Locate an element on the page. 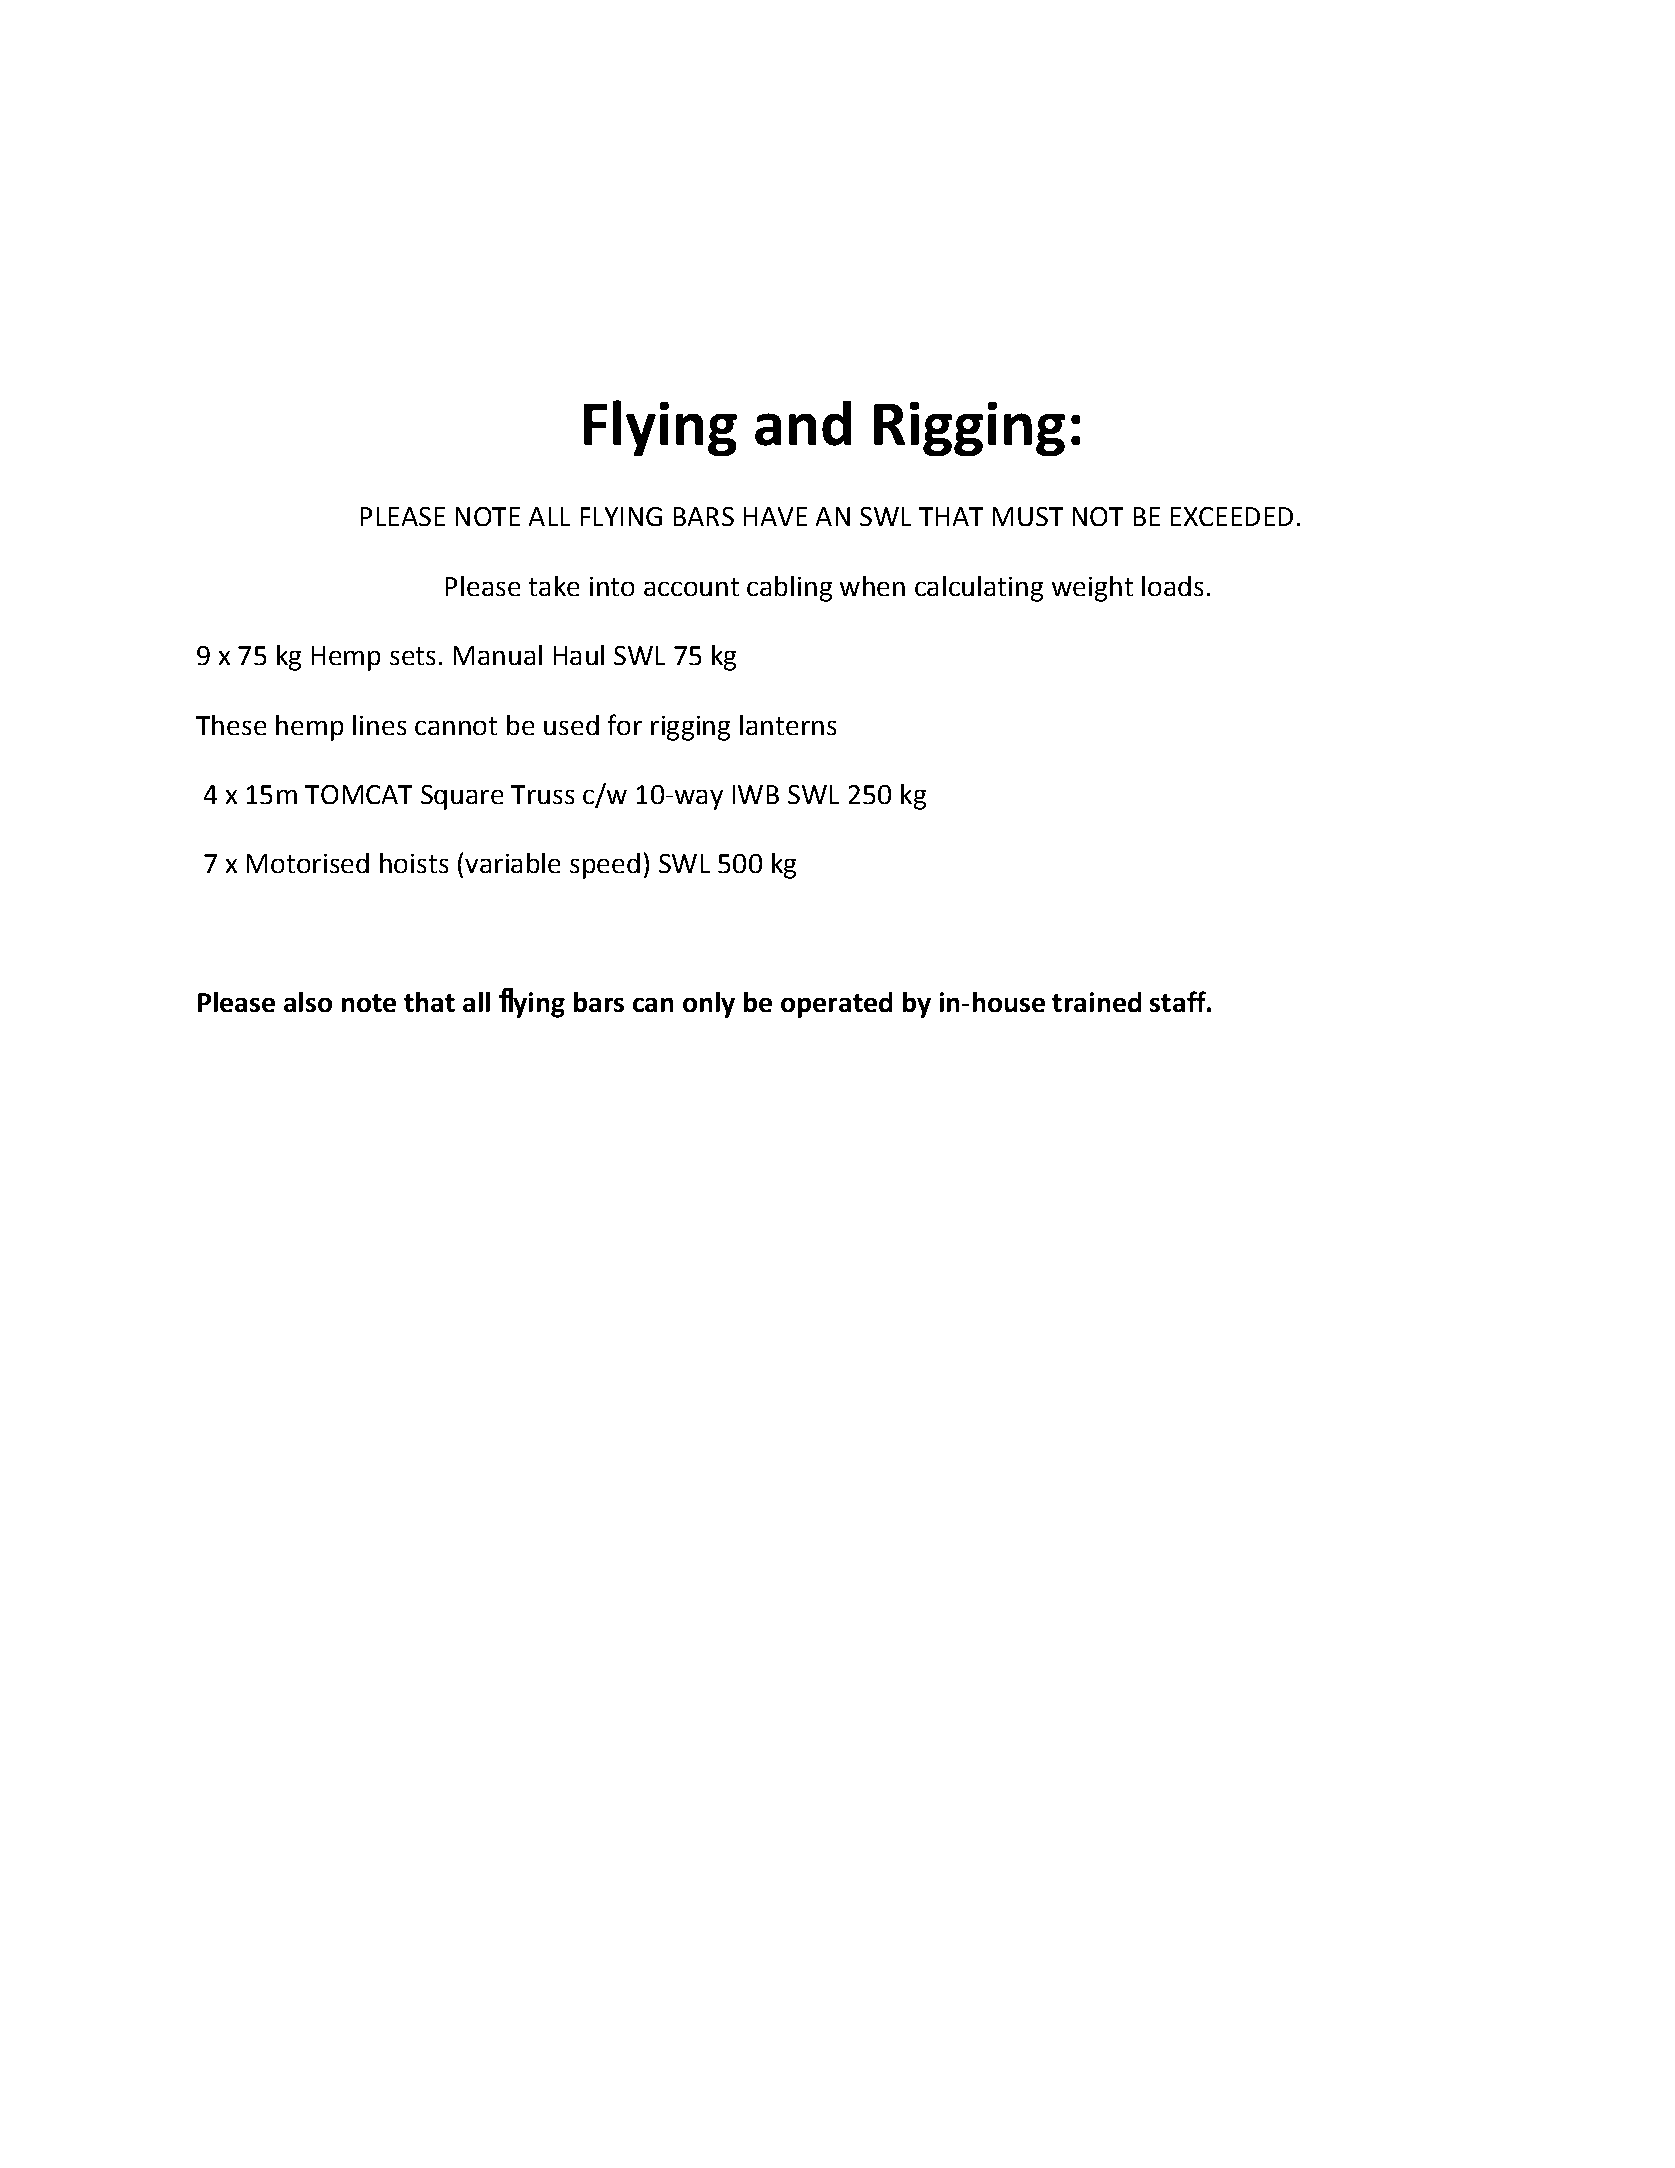 This document has height=2168, width=1675. and is located at coordinates (803, 423).
